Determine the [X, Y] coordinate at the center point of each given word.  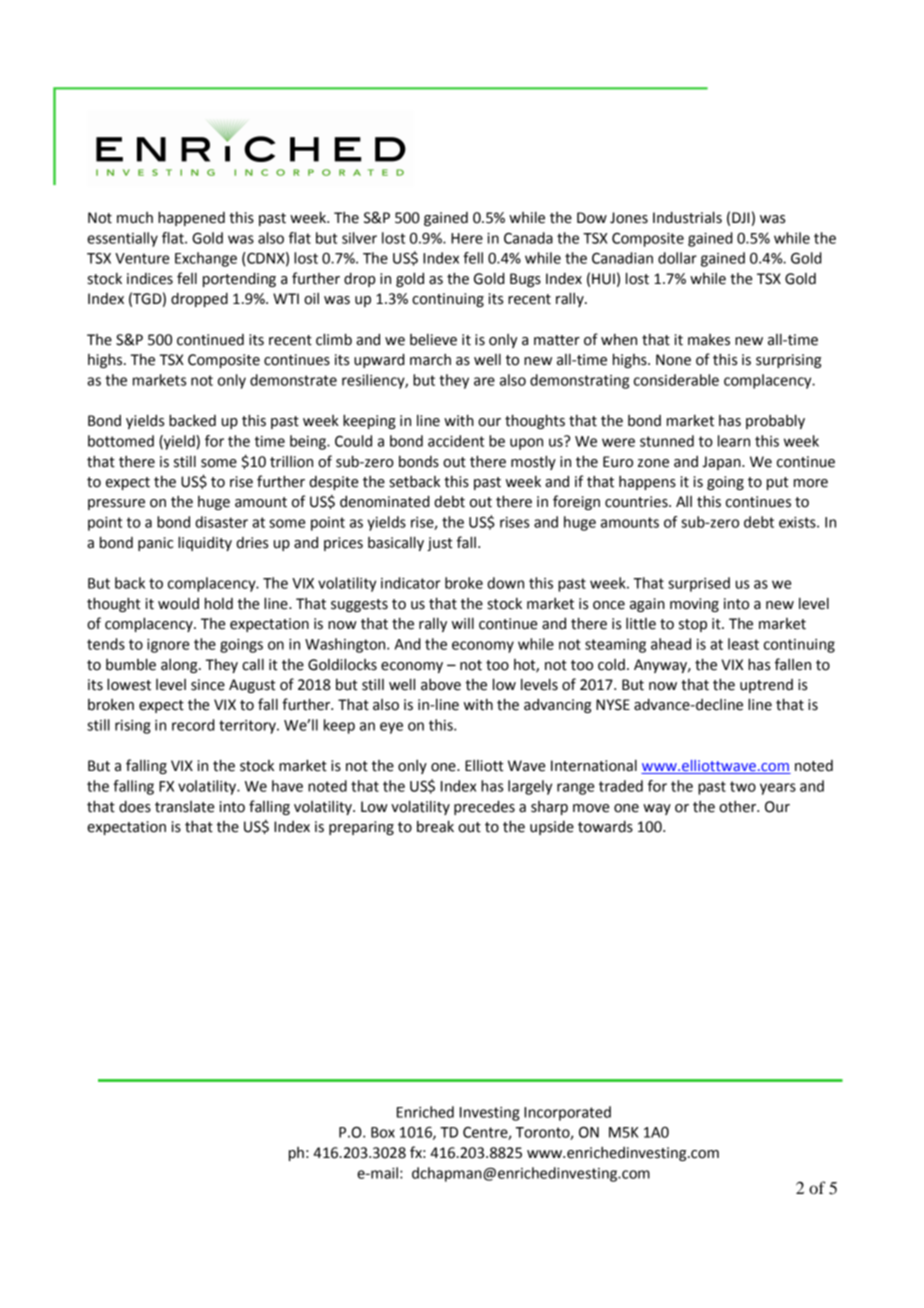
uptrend [766, 686]
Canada [528, 238]
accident [456, 441]
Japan [722, 463]
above [441, 685]
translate [184, 807]
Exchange [206, 259]
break [435, 826]
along [180, 666]
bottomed [121, 441]
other [739, 807]
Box [383, 1132]
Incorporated [567, 1113]
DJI [740, 218]
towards [605, 826]
